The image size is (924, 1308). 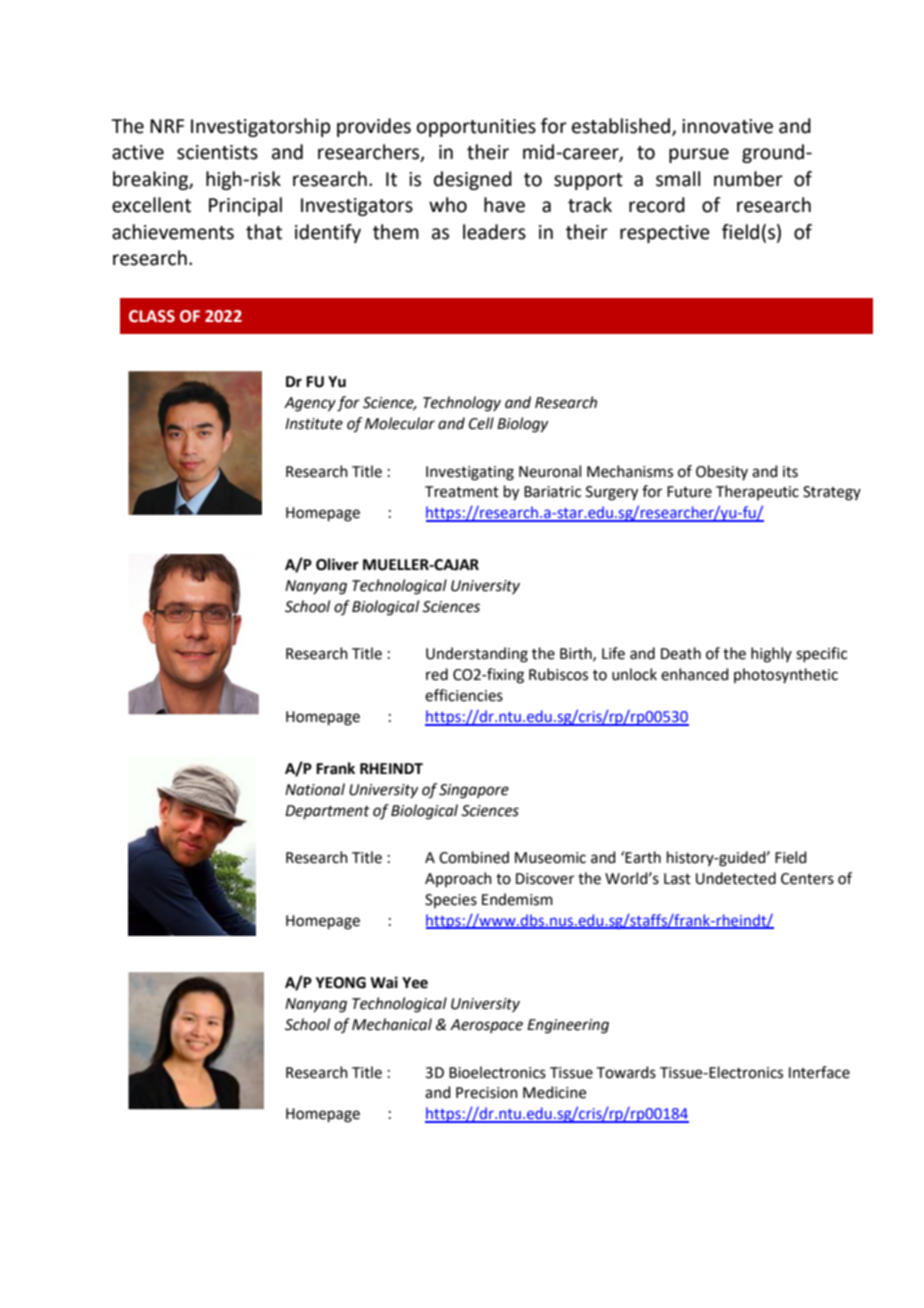 I want to click on Understanding, so click(x=477, y=655).
